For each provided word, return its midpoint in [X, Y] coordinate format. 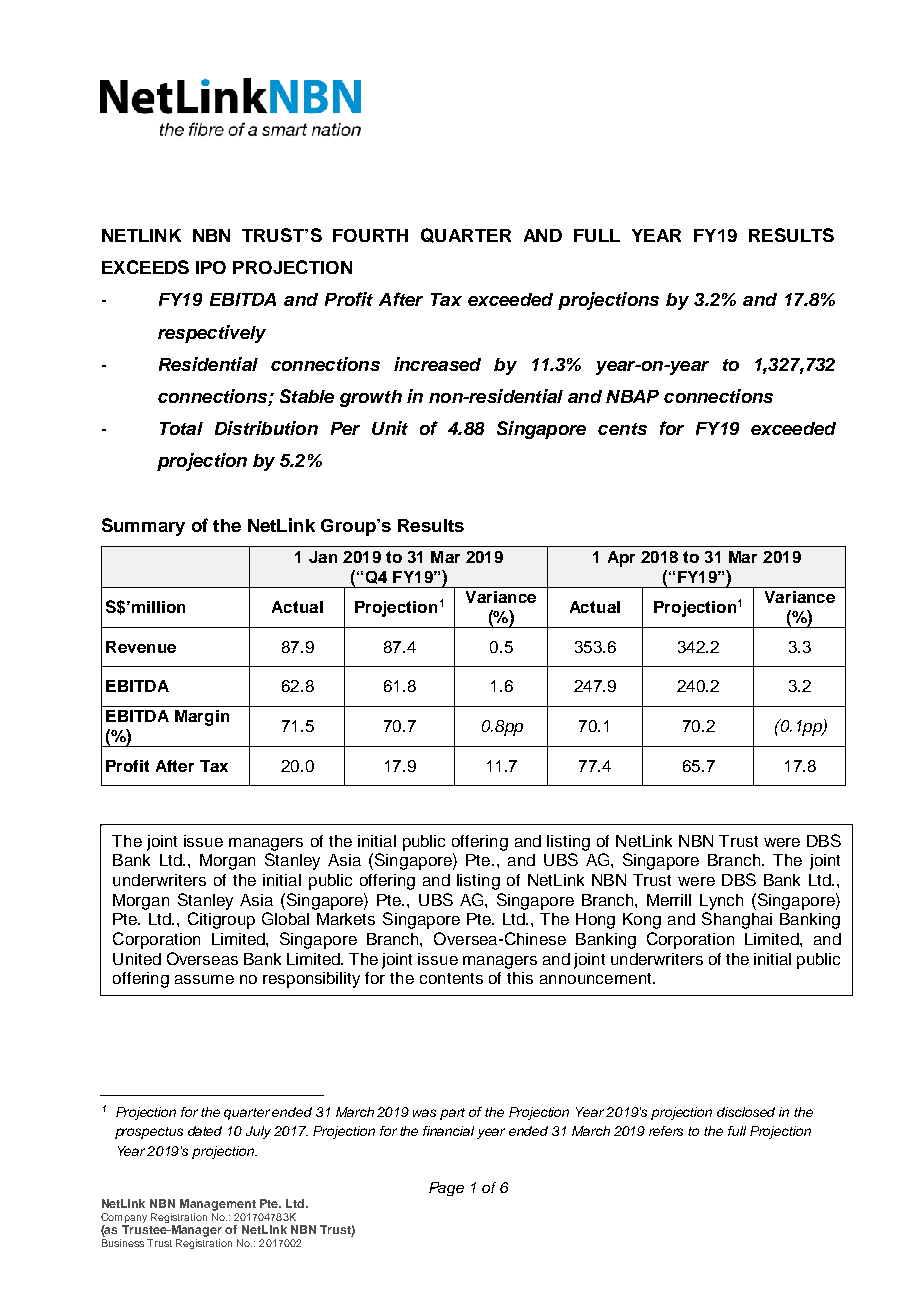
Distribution [266, 428]
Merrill [669, 900]
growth [371, 398]
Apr [621, 559]
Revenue [141, 647]
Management [218, 1205]
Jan [323, 557]
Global [285, 918]
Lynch [721, 902]
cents [622, 429]
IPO [211, 267]
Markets [346, 919]
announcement [597, 978]
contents [451, 978]
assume [204, 979]
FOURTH [370, 235]
